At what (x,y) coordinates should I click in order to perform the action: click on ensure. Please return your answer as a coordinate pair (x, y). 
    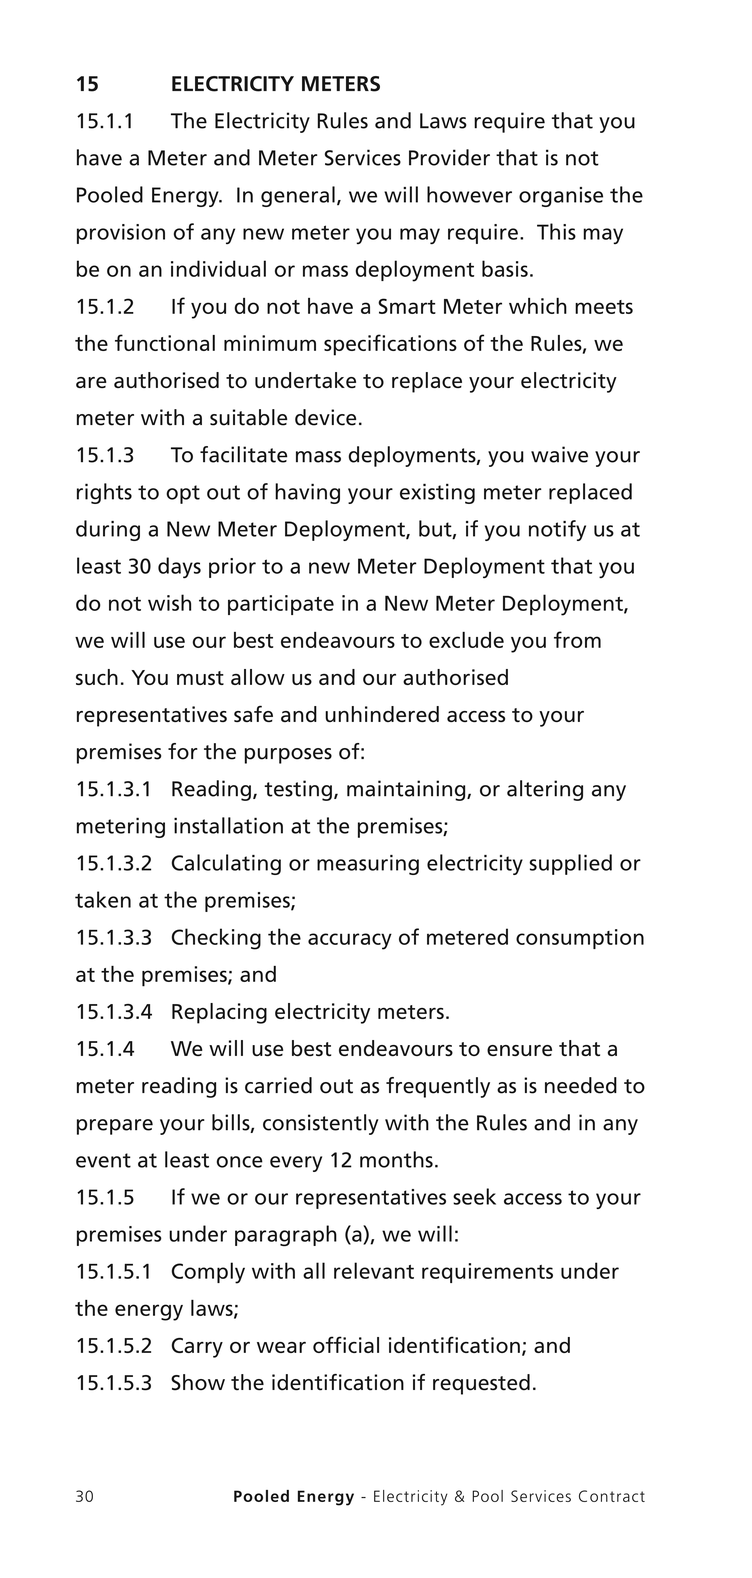
    Looking at the image, I should click on (519, 1050).
